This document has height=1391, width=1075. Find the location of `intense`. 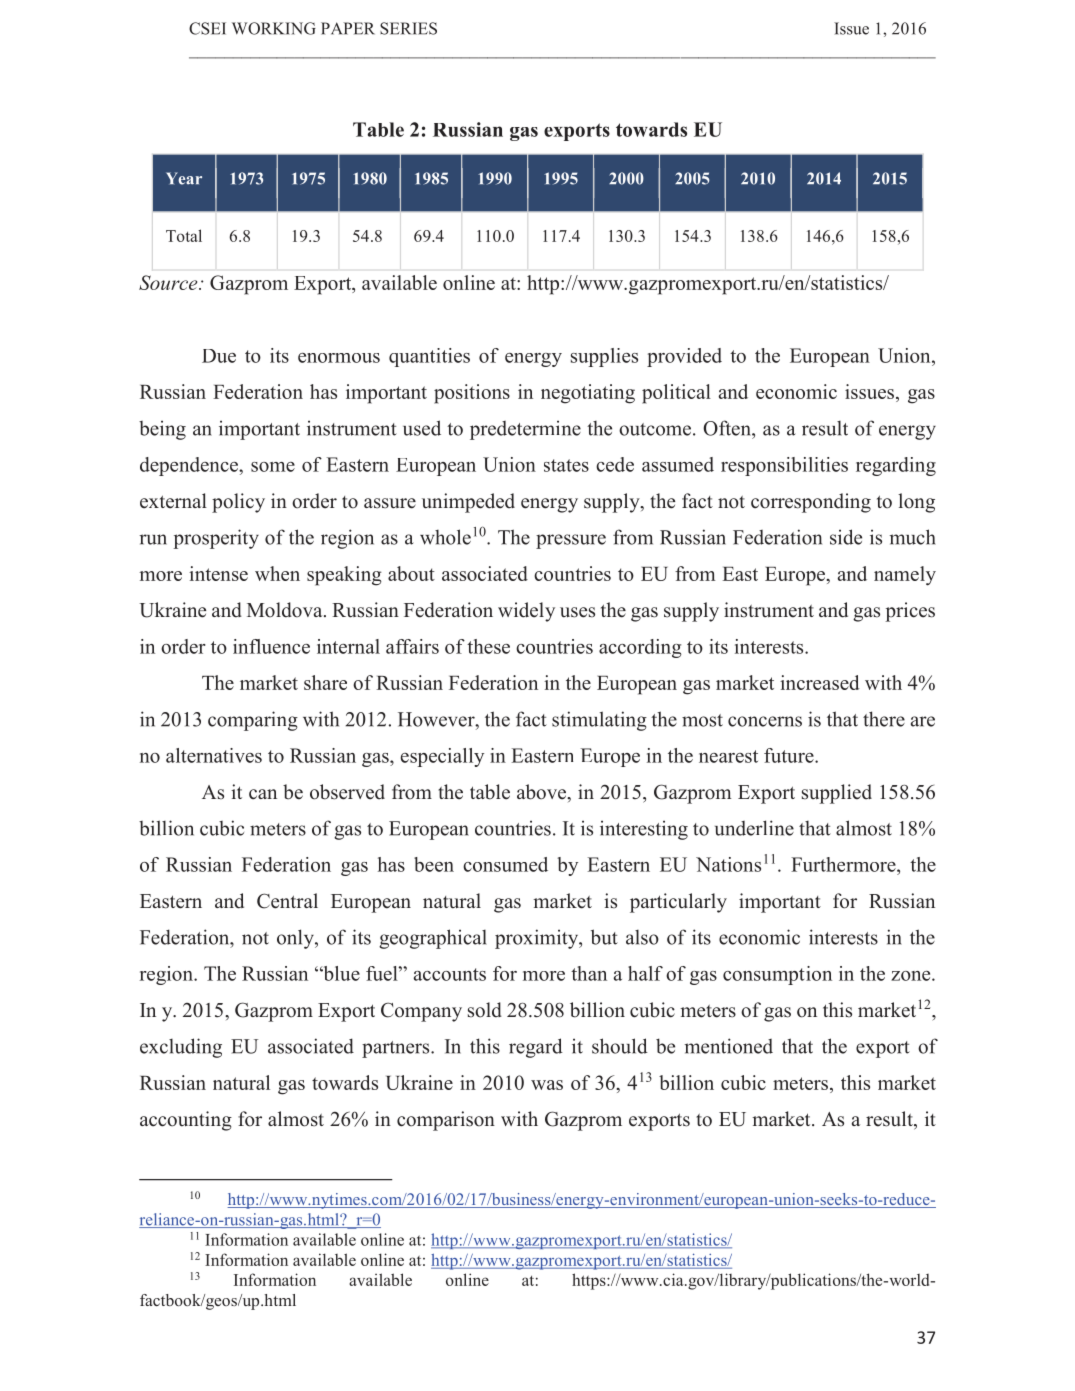

intense is located at coordinates (218, 573).
